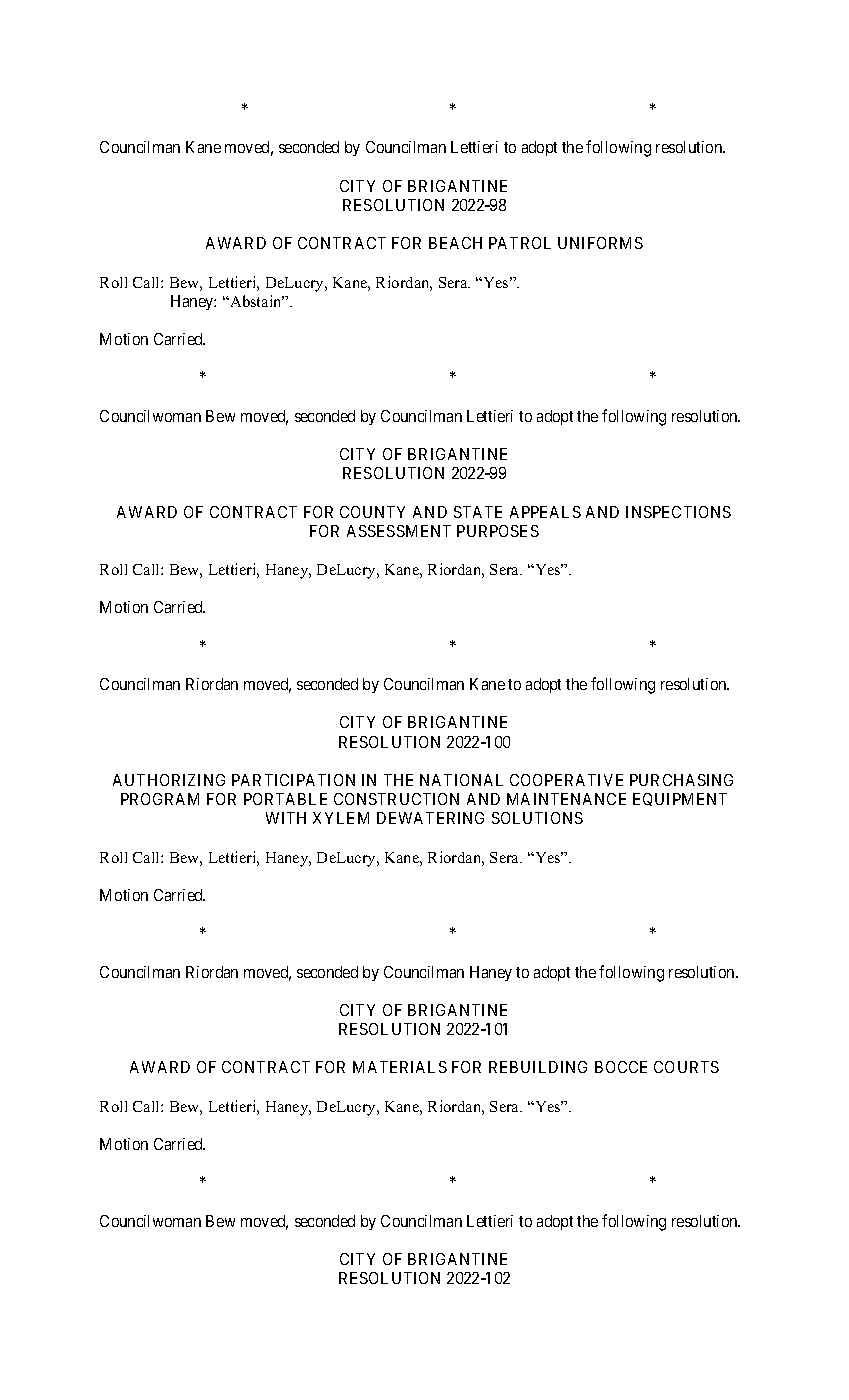 This page has width=849, height=1400. I want to click on REBUILDING, so click(538, 1067).
